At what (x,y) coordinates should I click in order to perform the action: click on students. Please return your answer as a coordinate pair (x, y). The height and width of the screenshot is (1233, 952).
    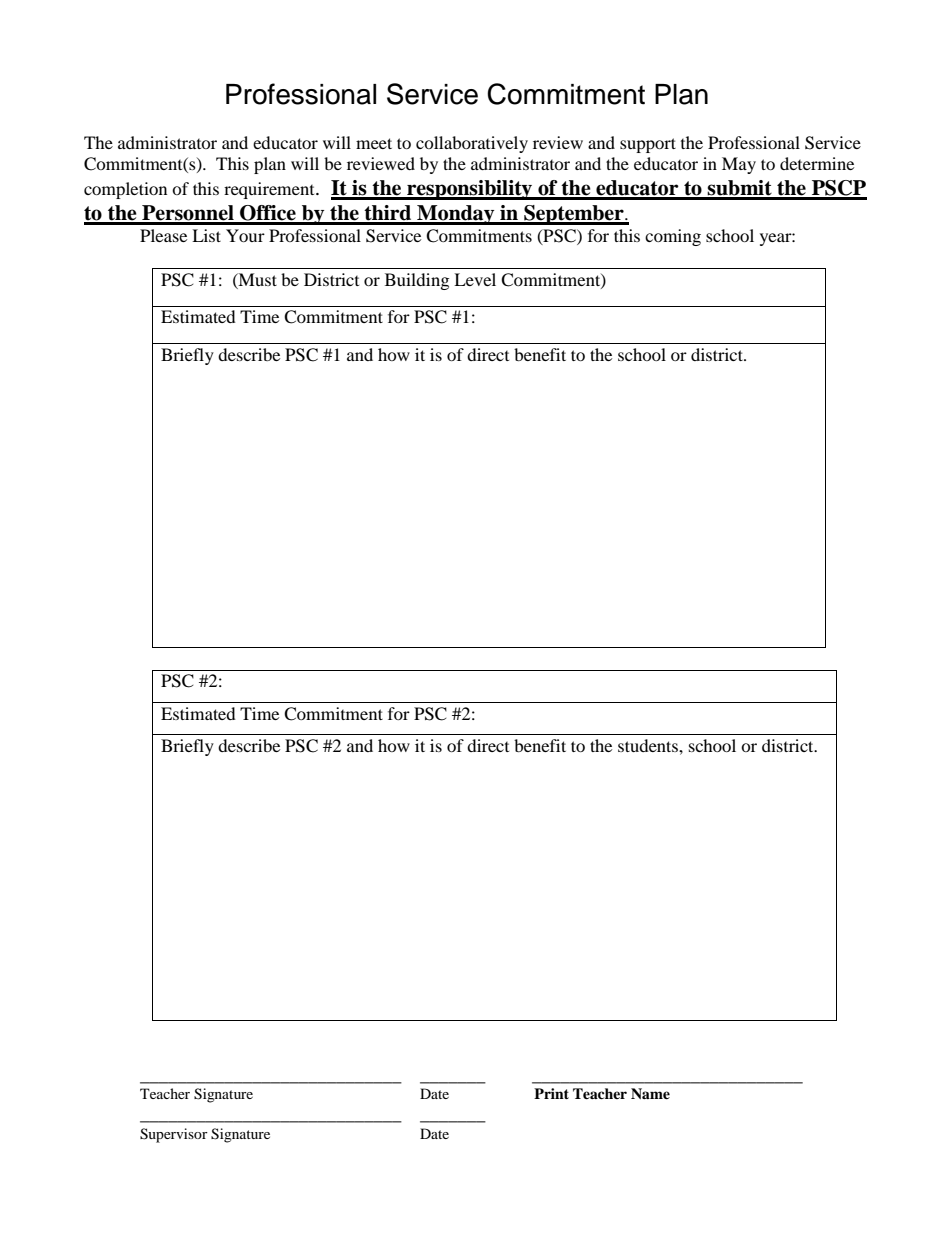
    Looking at the image, I should click on (649, 745).
